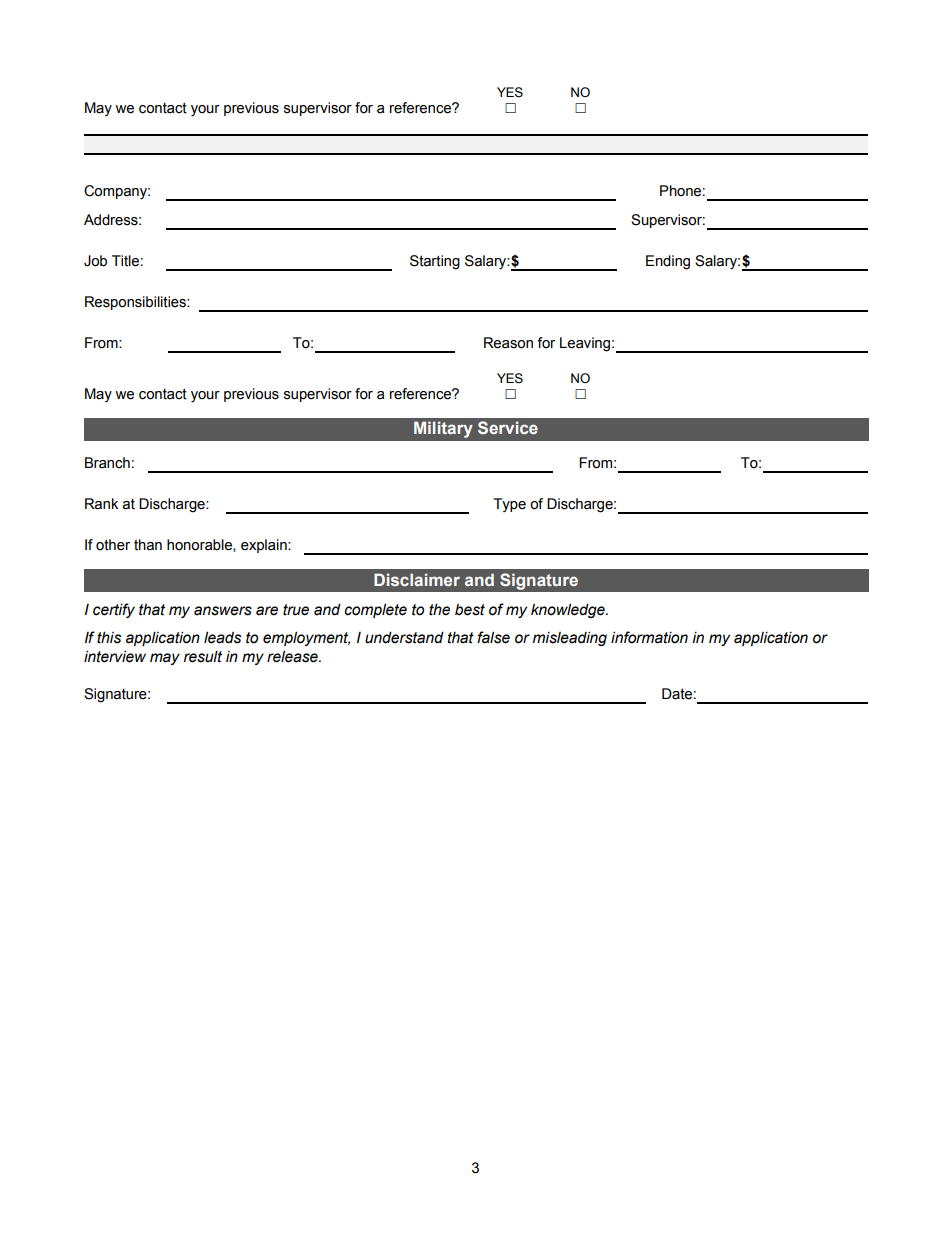 The width and height of the page is (952, 1233). What do you see at coordinates (404, 637) in the page?
I see `understand` at bounding box center [404, 637].
